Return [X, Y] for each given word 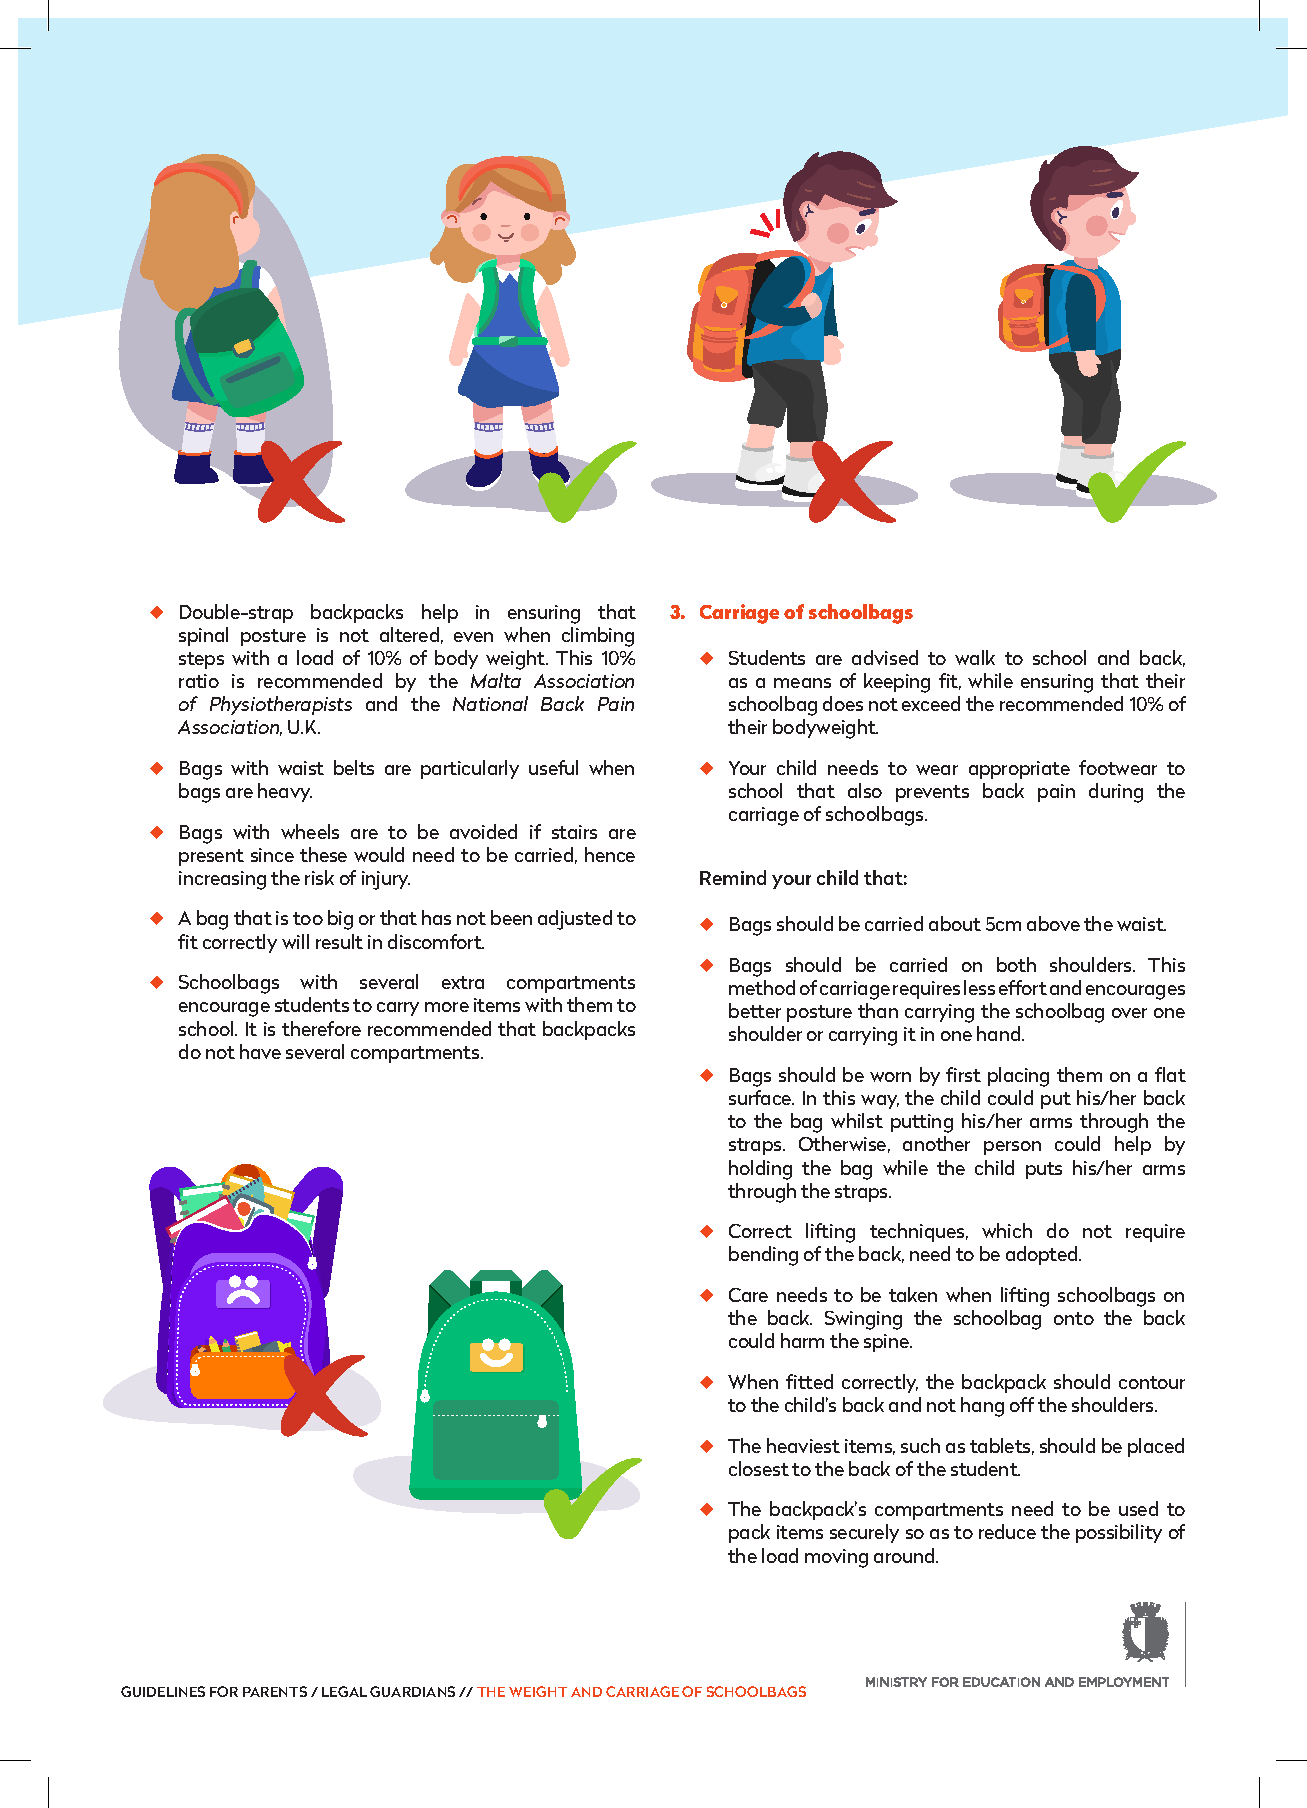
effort [1023, 987]
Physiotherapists [281, 705]
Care [748, 1295]
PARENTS [275, 1691]
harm [802, 1340]
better [755, 1010]
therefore [321, 1028]
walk [975, 657]
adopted [1043, 1255]
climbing [598, 637]
